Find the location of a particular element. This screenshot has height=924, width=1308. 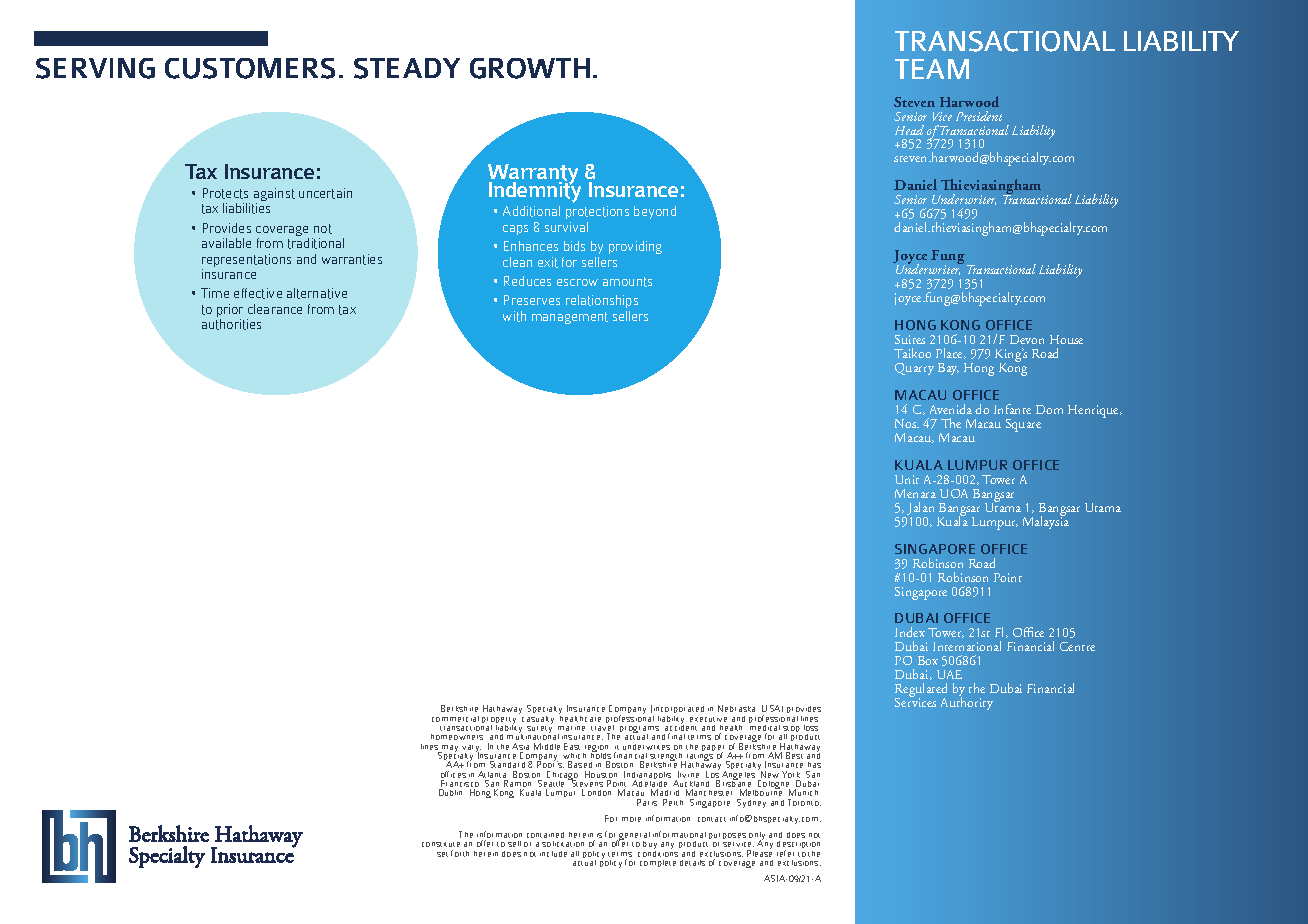

Devon is located at coordinates (1027, 339).
